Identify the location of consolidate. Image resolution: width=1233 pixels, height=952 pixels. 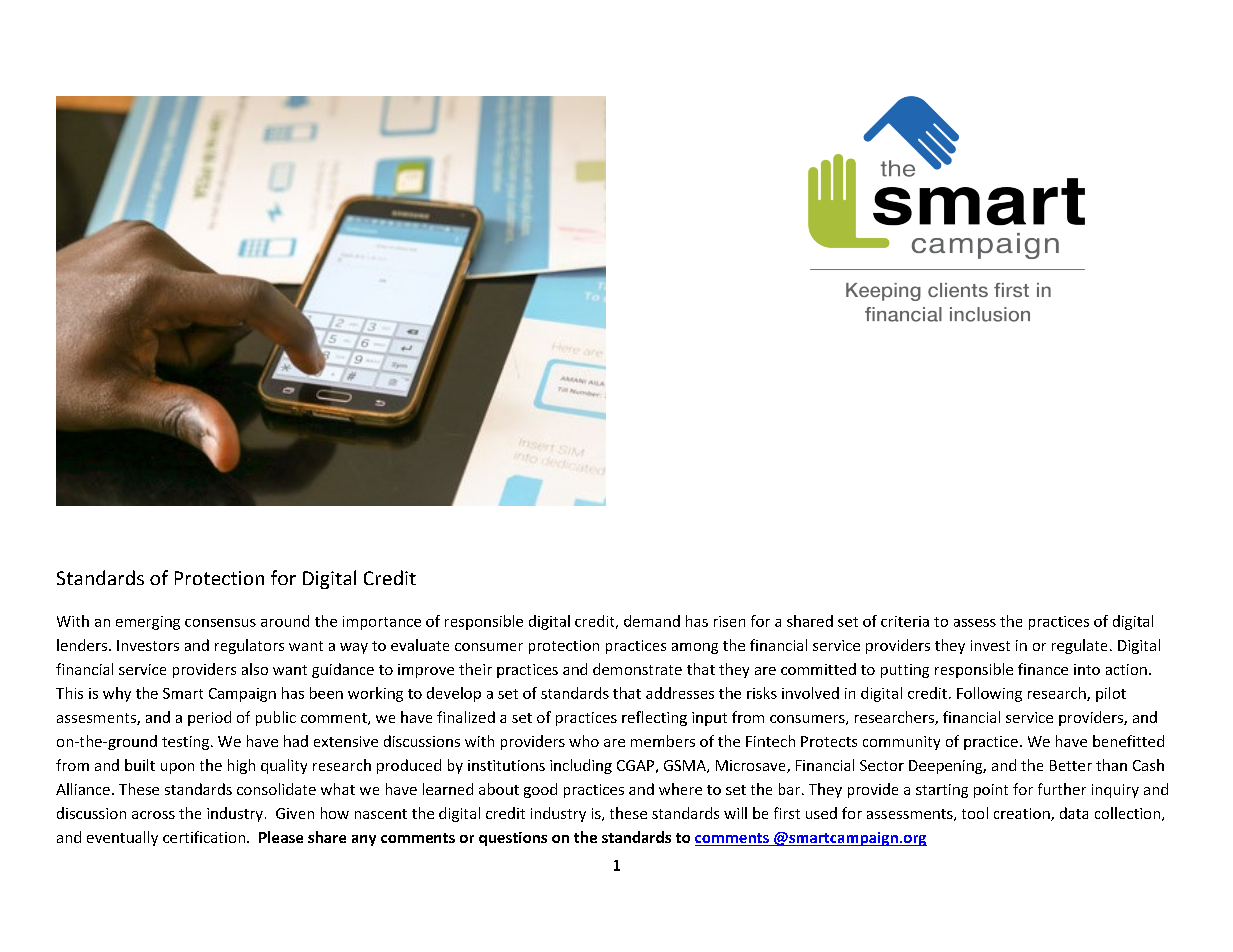
(276, 789).
